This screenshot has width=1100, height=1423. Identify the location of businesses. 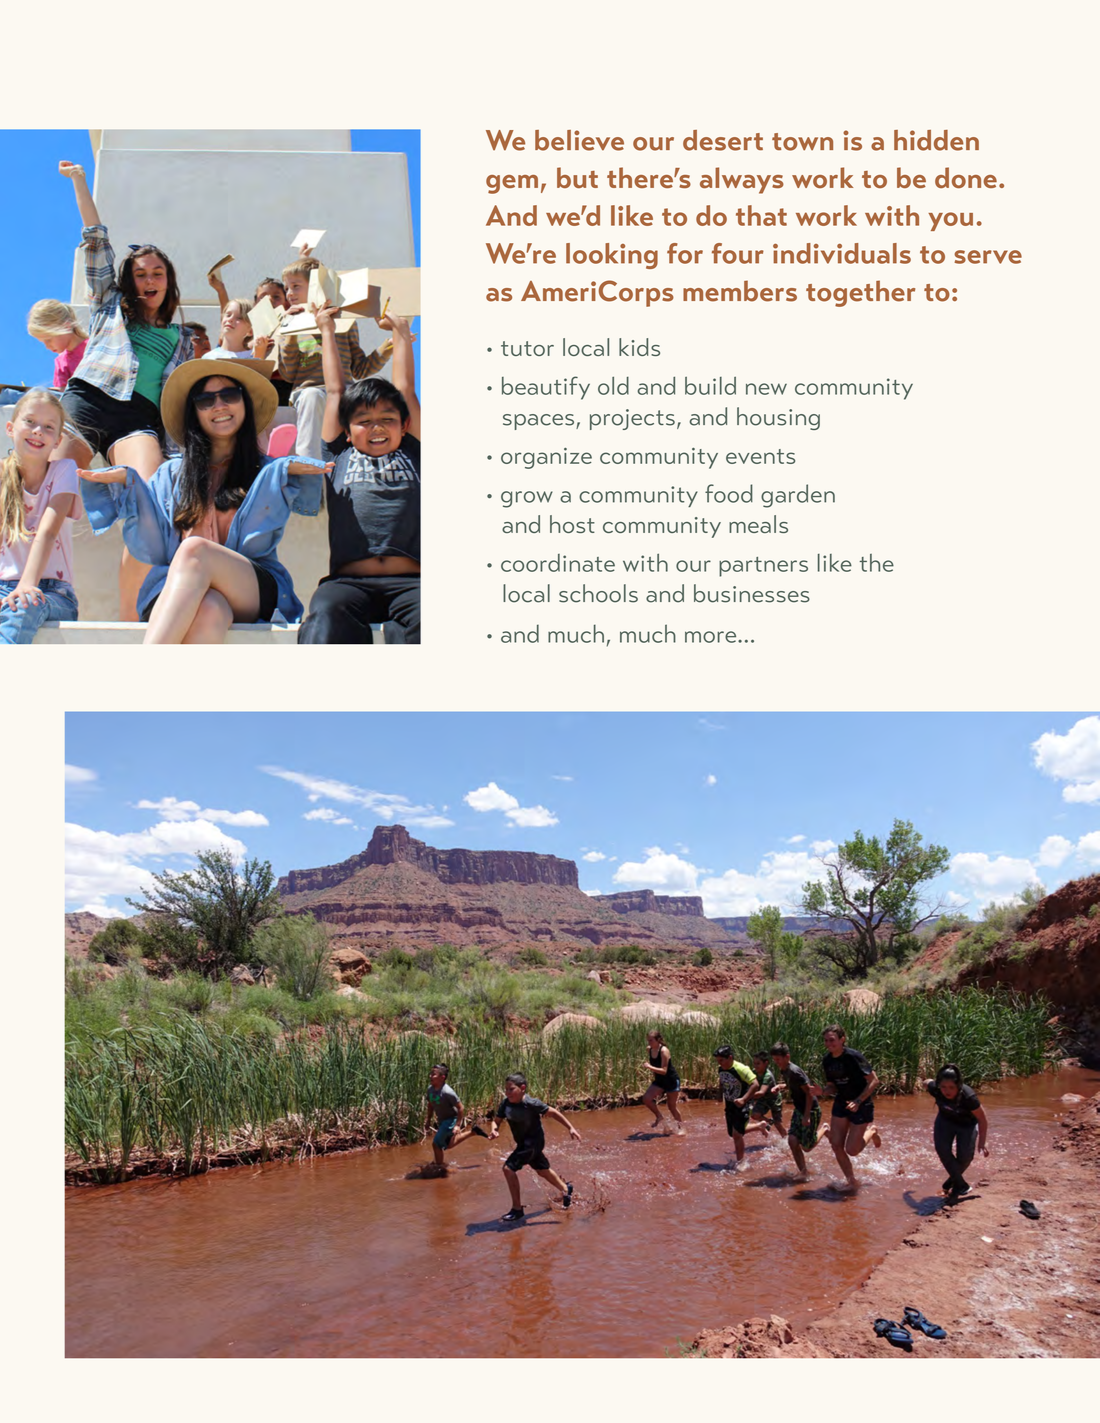
(752, 593).
